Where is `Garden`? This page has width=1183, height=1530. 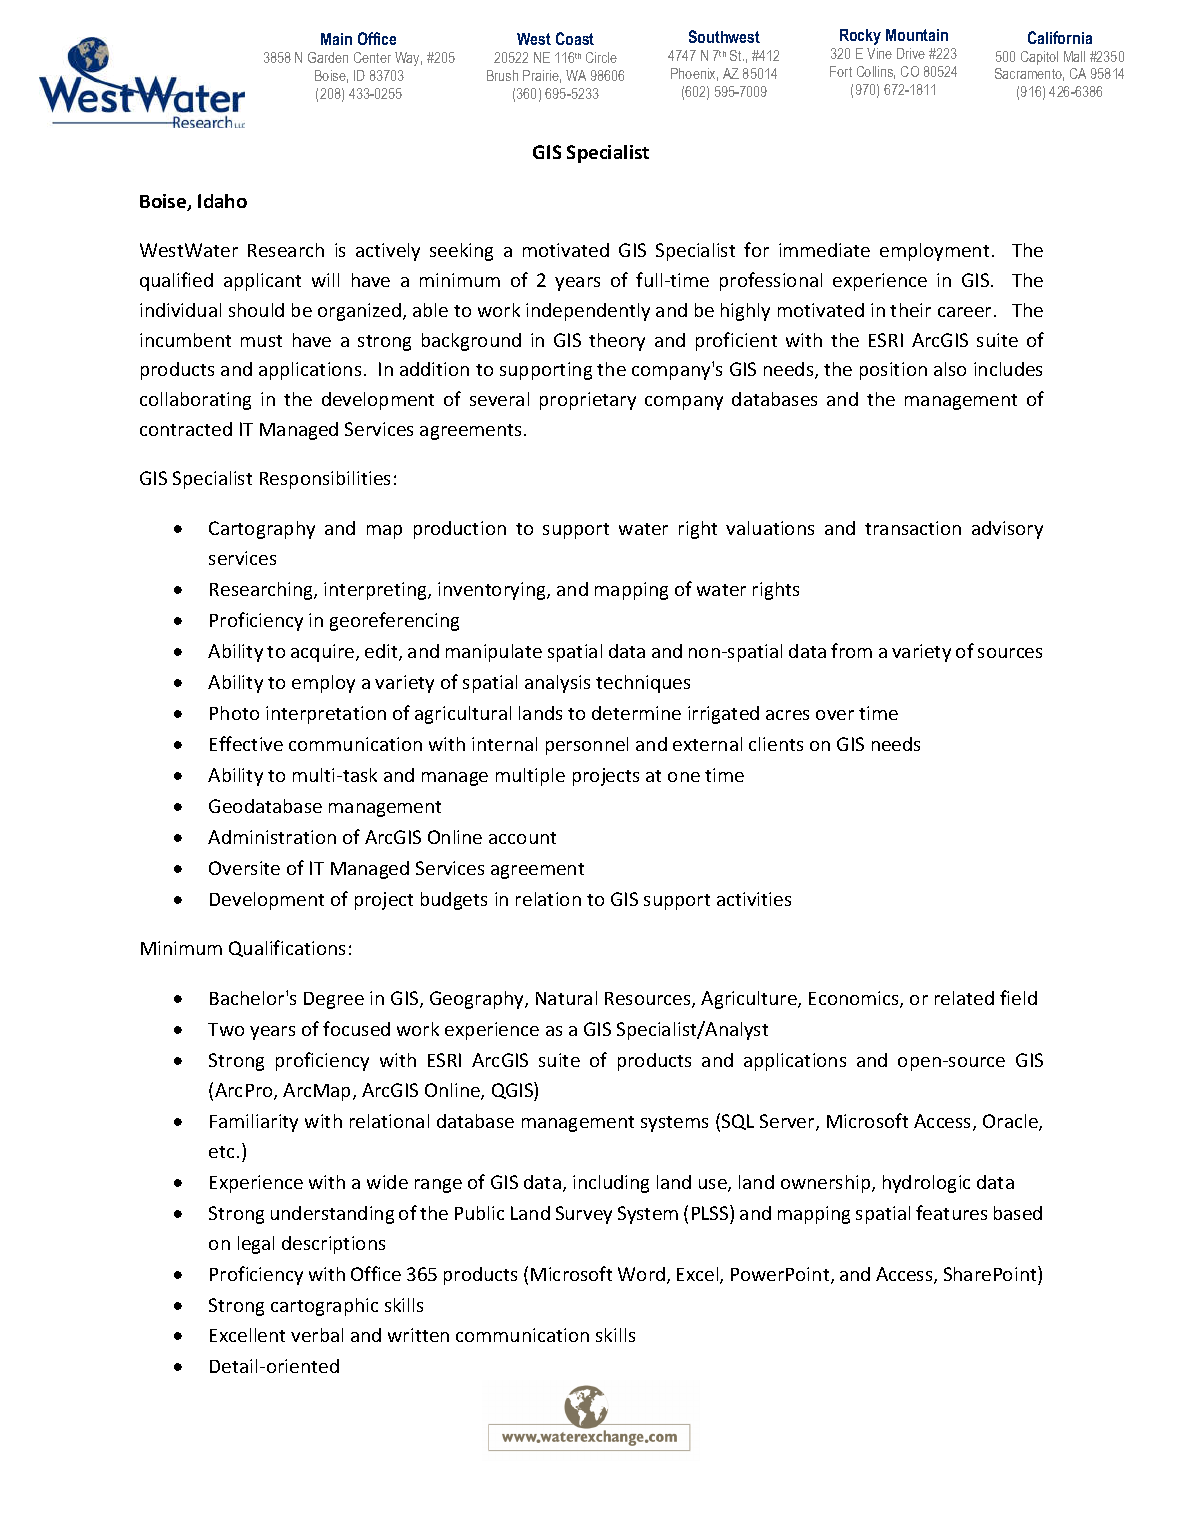 Garden is located at coordinates (328, 57).
